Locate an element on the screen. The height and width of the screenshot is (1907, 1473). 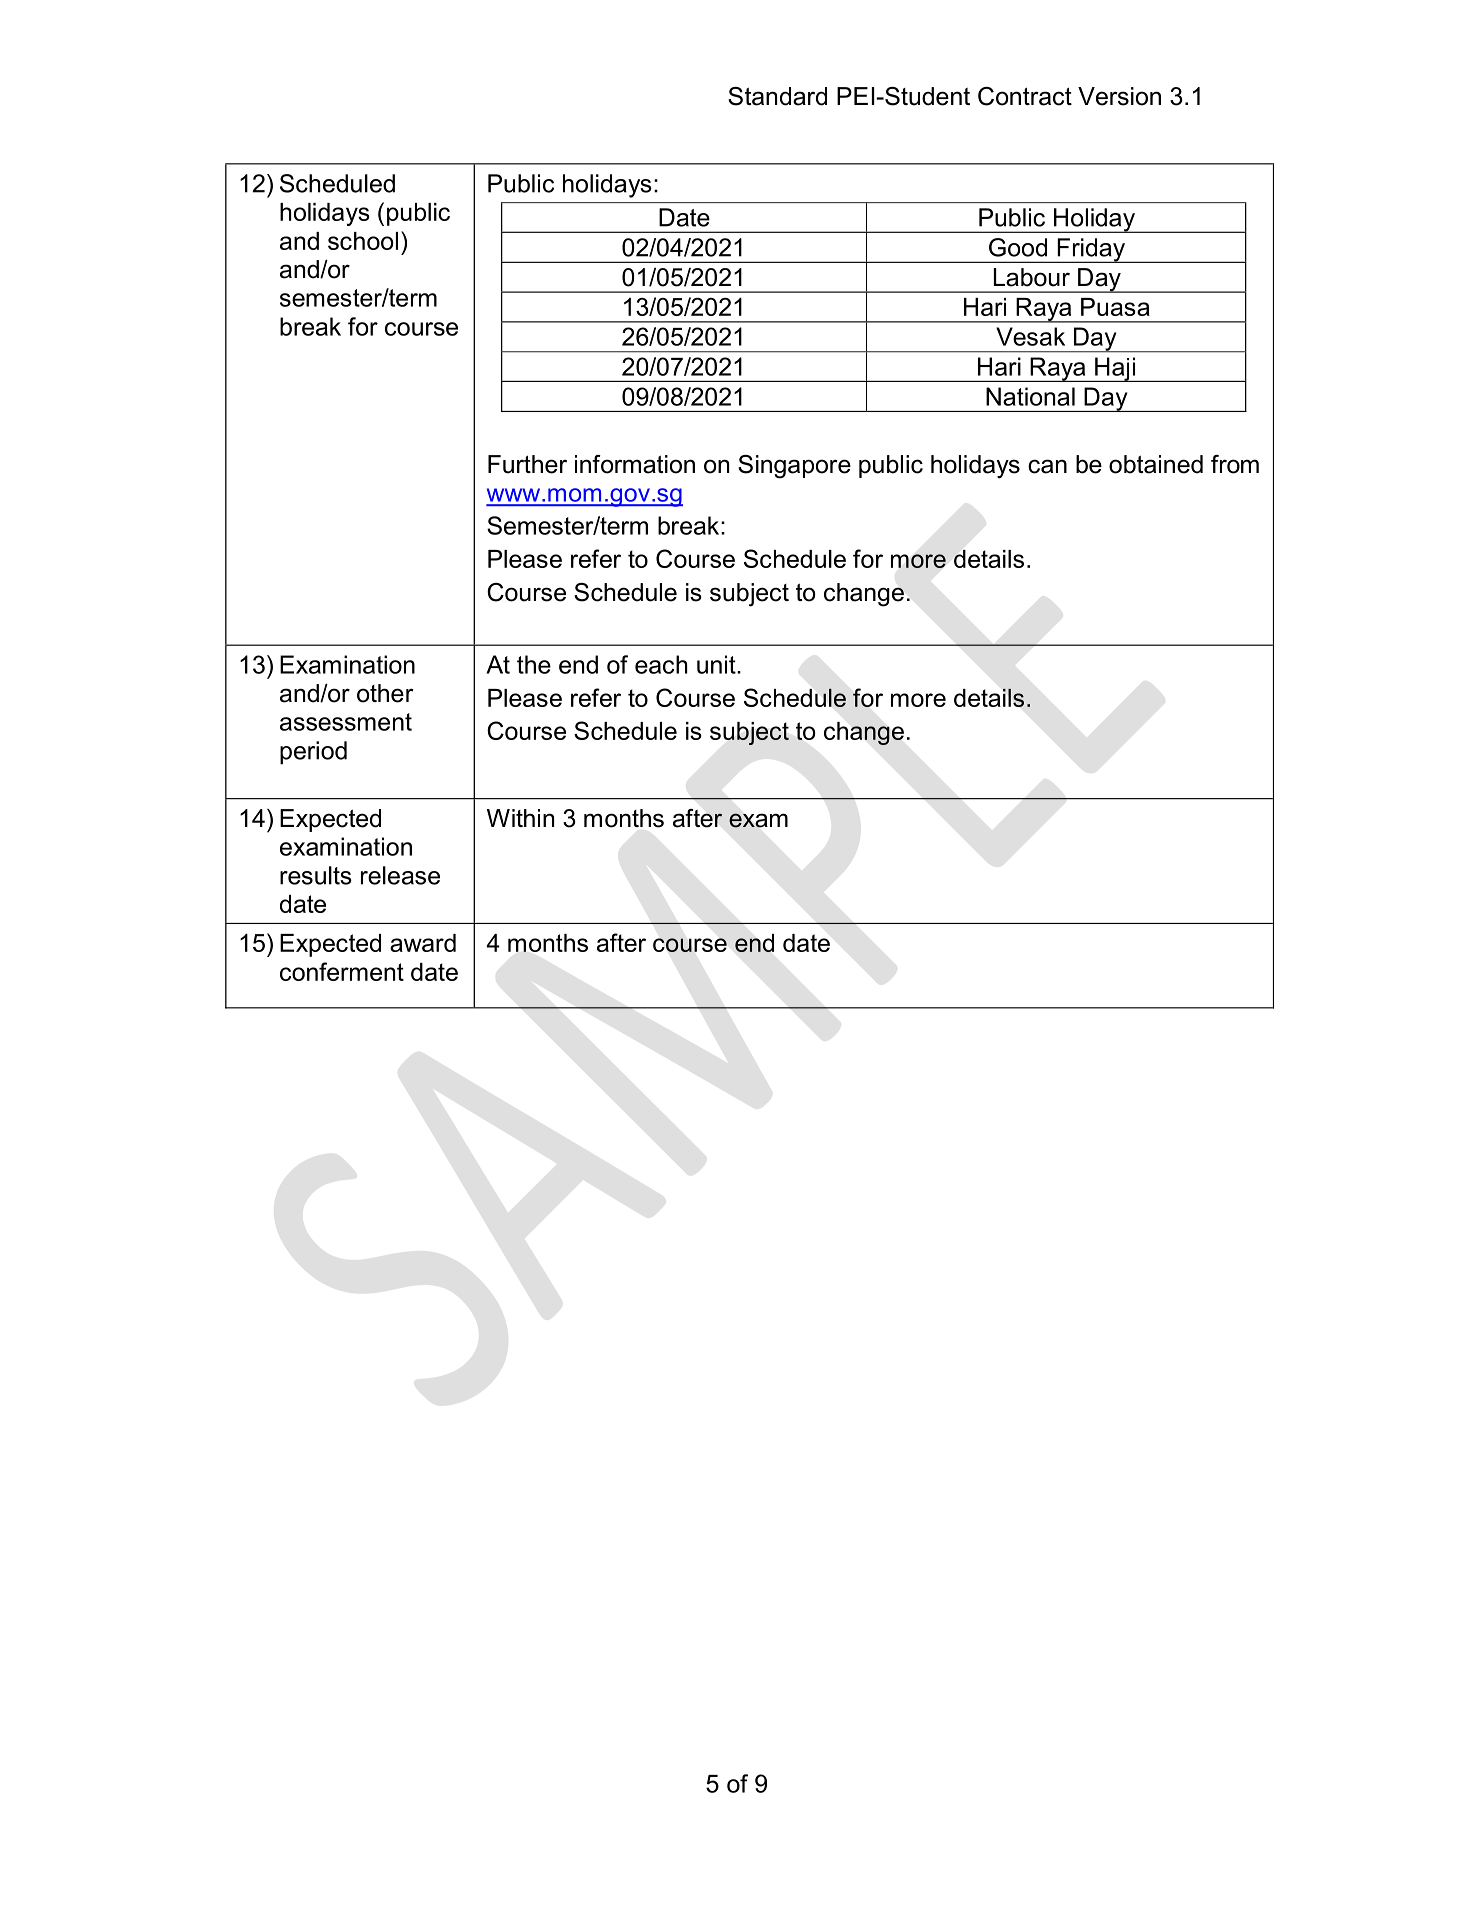
school is located at coordinates (363, 241).
